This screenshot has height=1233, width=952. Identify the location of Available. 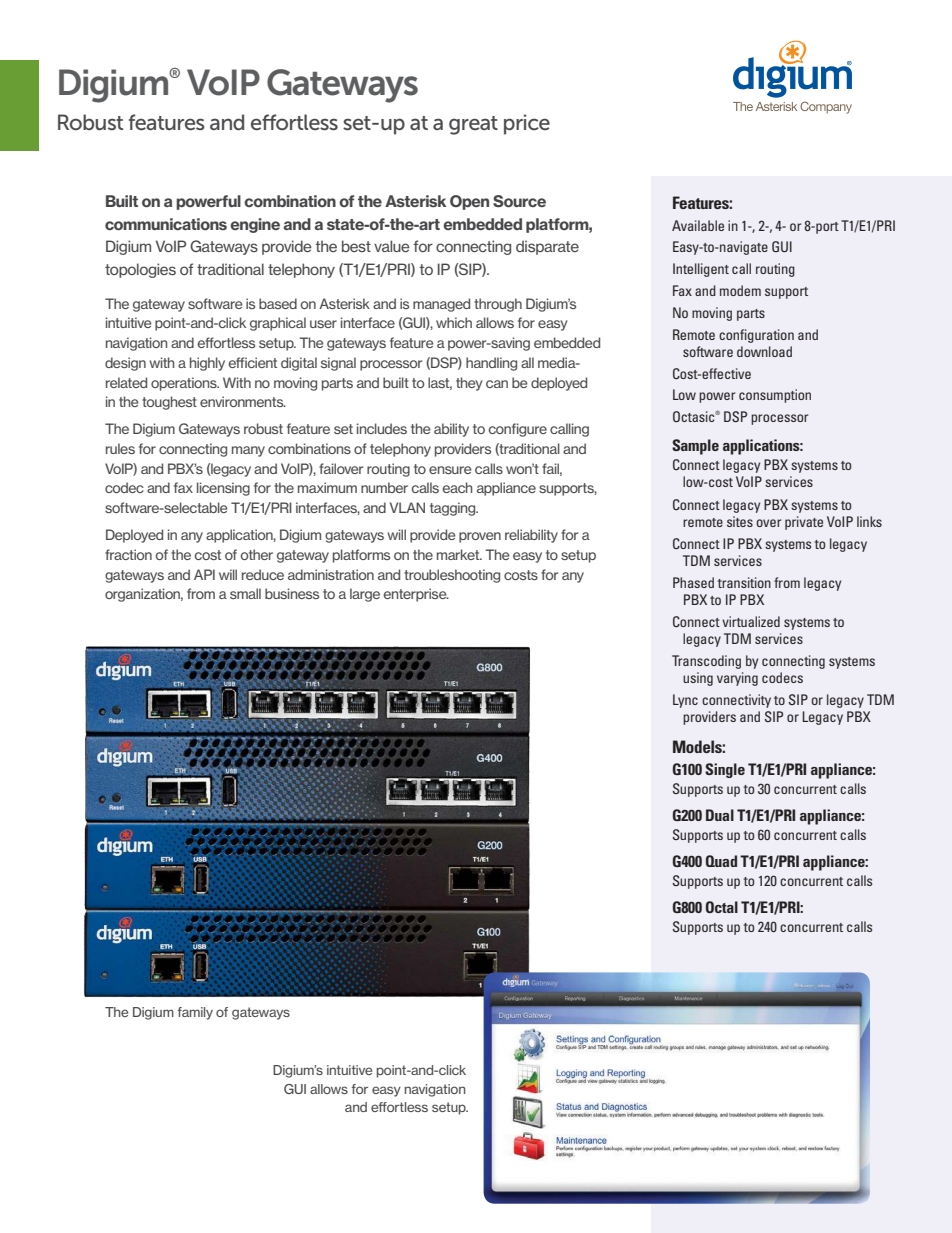
(698, 225).
